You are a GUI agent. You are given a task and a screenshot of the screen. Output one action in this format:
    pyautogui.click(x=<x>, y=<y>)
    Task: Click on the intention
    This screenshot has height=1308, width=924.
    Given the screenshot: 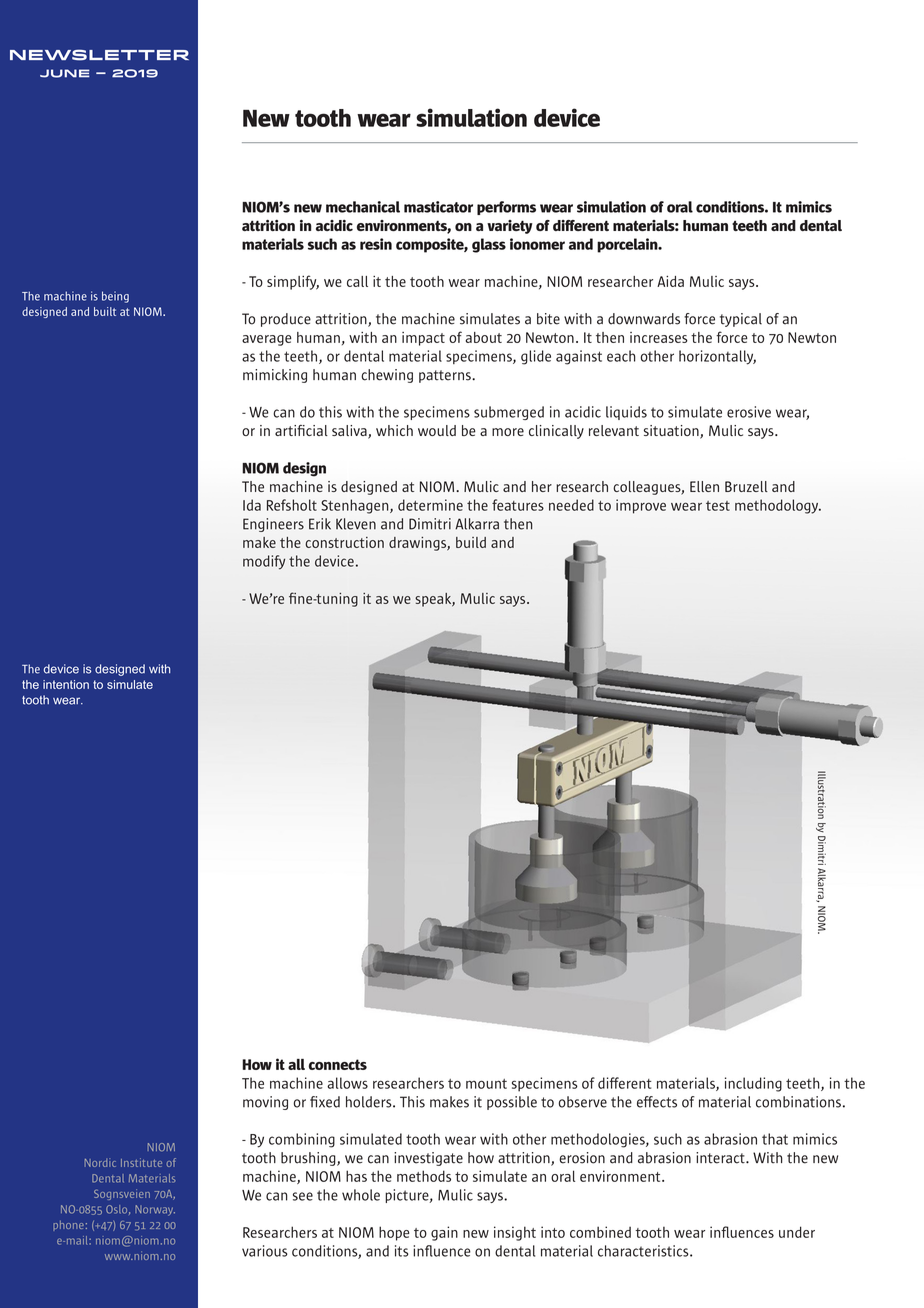 What is the action you would take?
    pyautogui.click(x=66, y=684)
